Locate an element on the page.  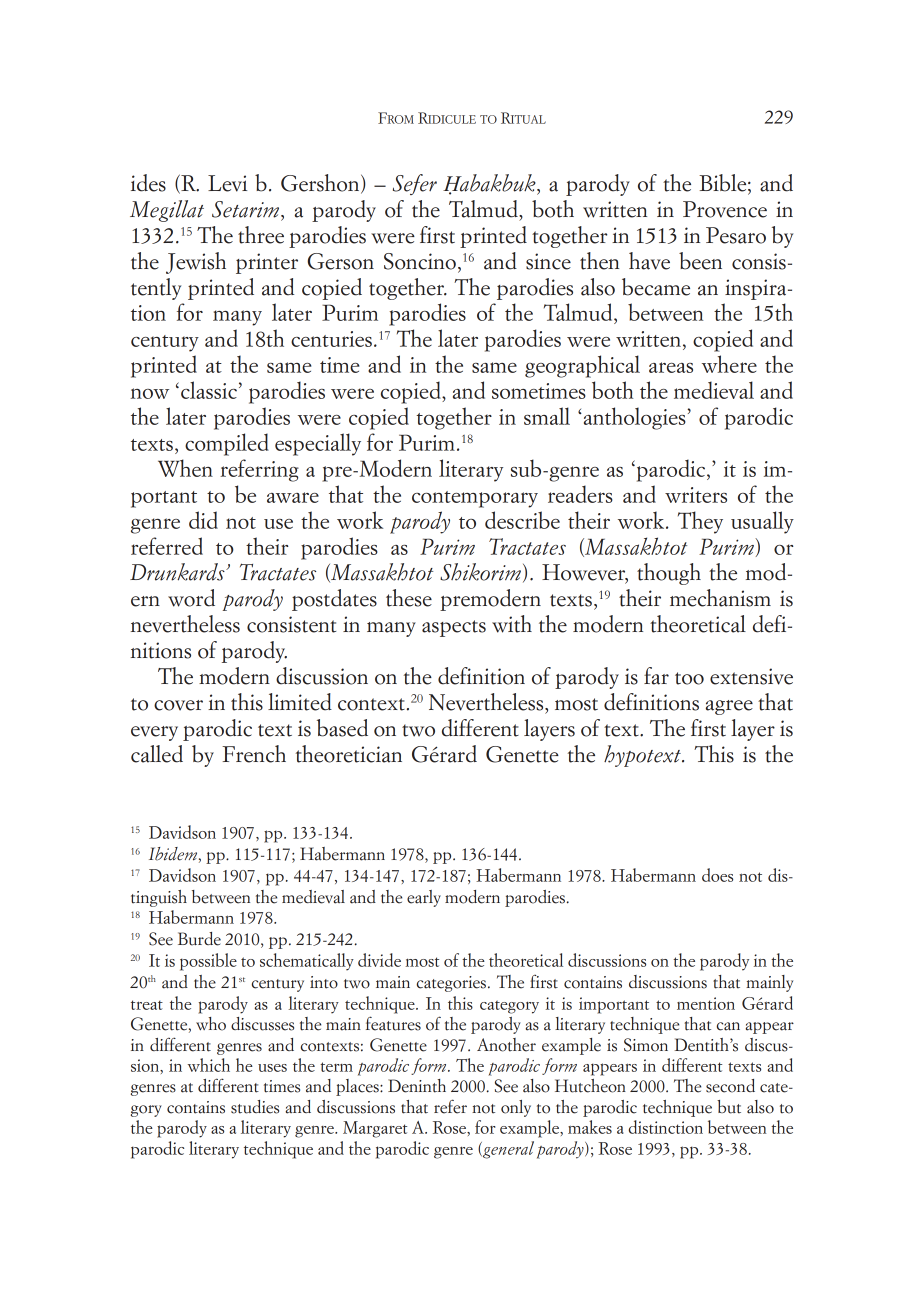
too is located at coordinates (689, 678).
